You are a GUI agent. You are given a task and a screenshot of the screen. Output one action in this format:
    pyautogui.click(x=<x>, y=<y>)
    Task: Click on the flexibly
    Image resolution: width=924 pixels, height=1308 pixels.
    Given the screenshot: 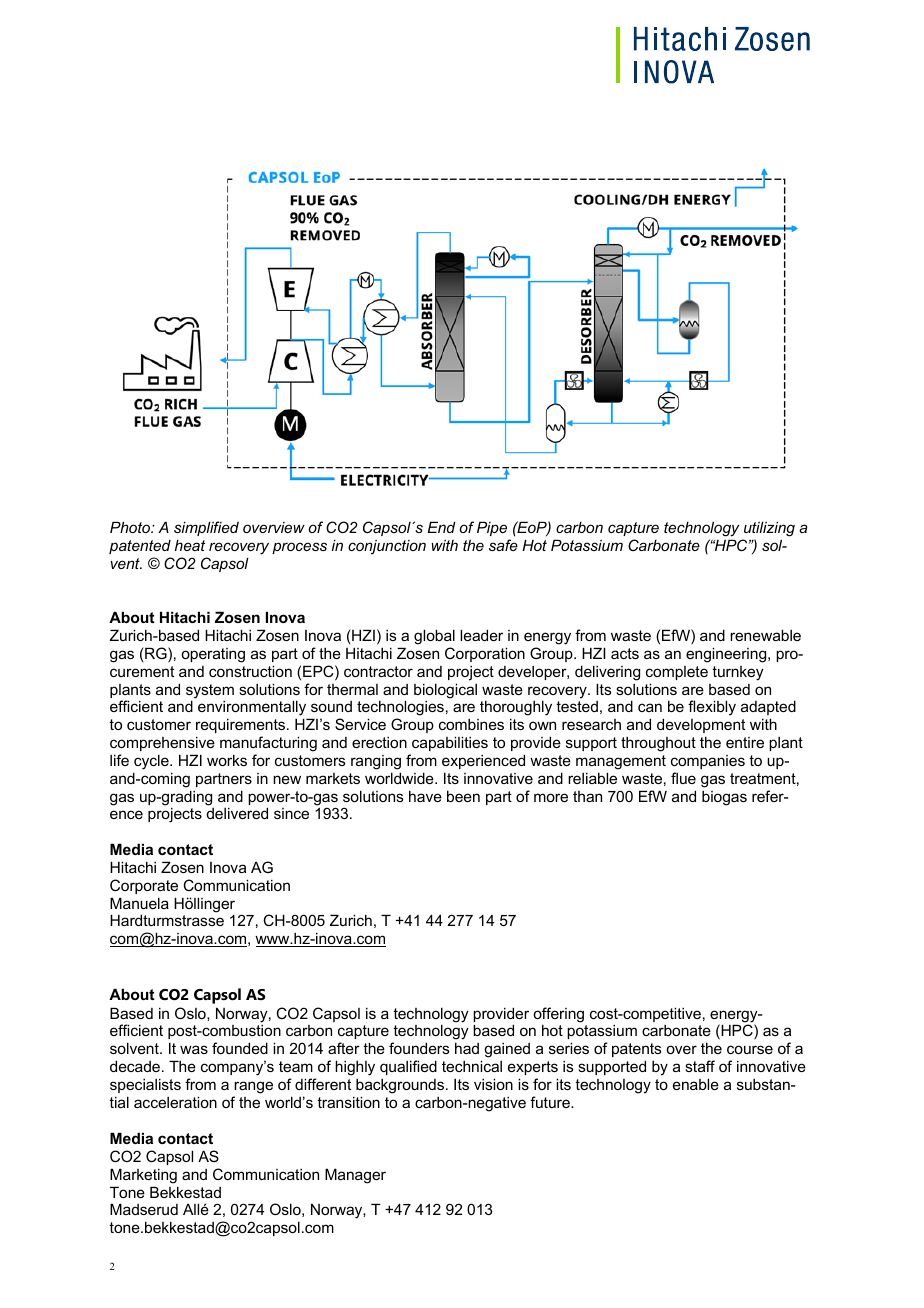 What is the action you would take?
    pyautogui.click(x=712, y=708)
